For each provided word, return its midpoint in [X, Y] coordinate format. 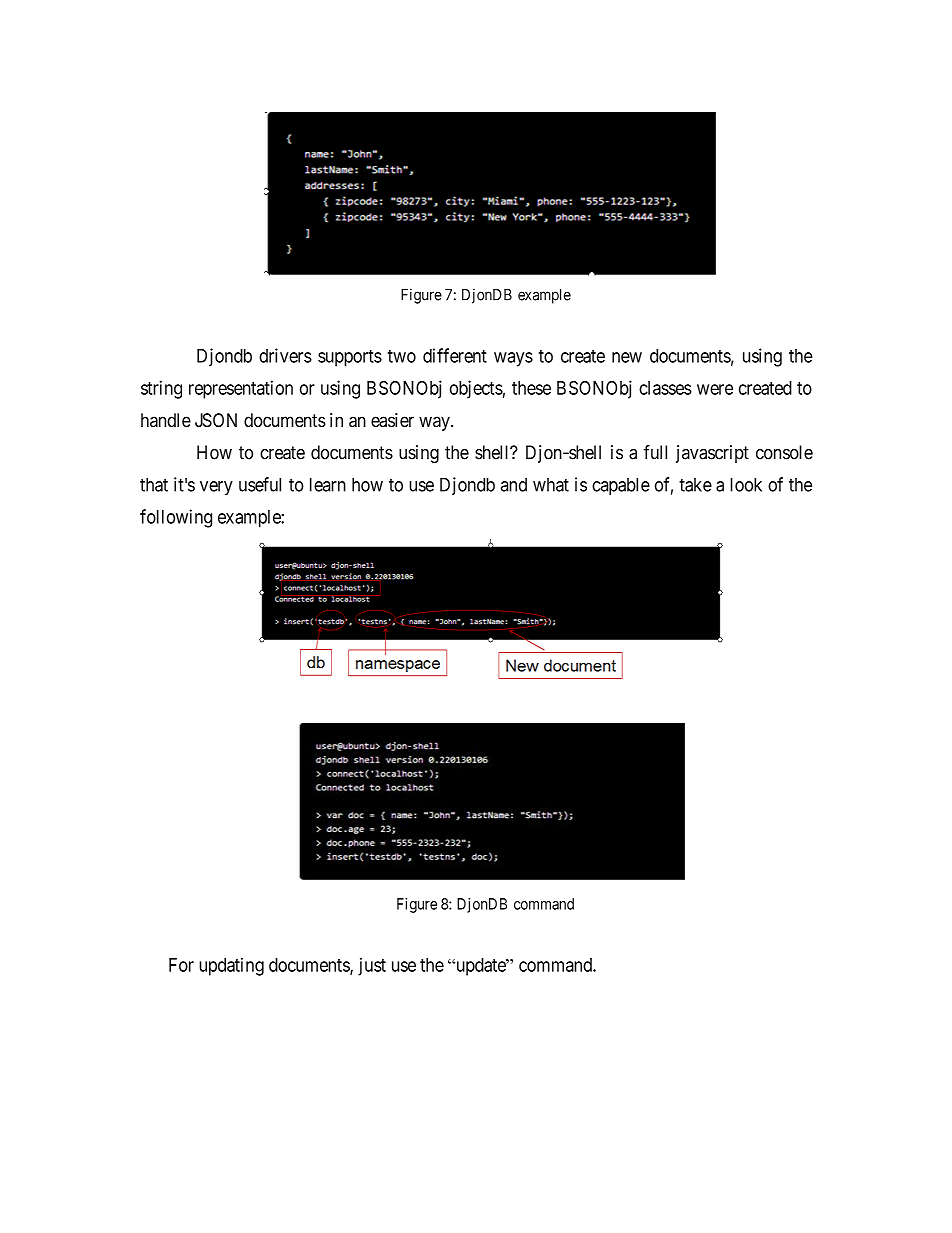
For [181, 965]
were [715, 389]
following [176, 518]
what [551, 485]
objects [476, 389]
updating [231, 966]
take [695, 485]
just [372, 966]
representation [241, 389]
